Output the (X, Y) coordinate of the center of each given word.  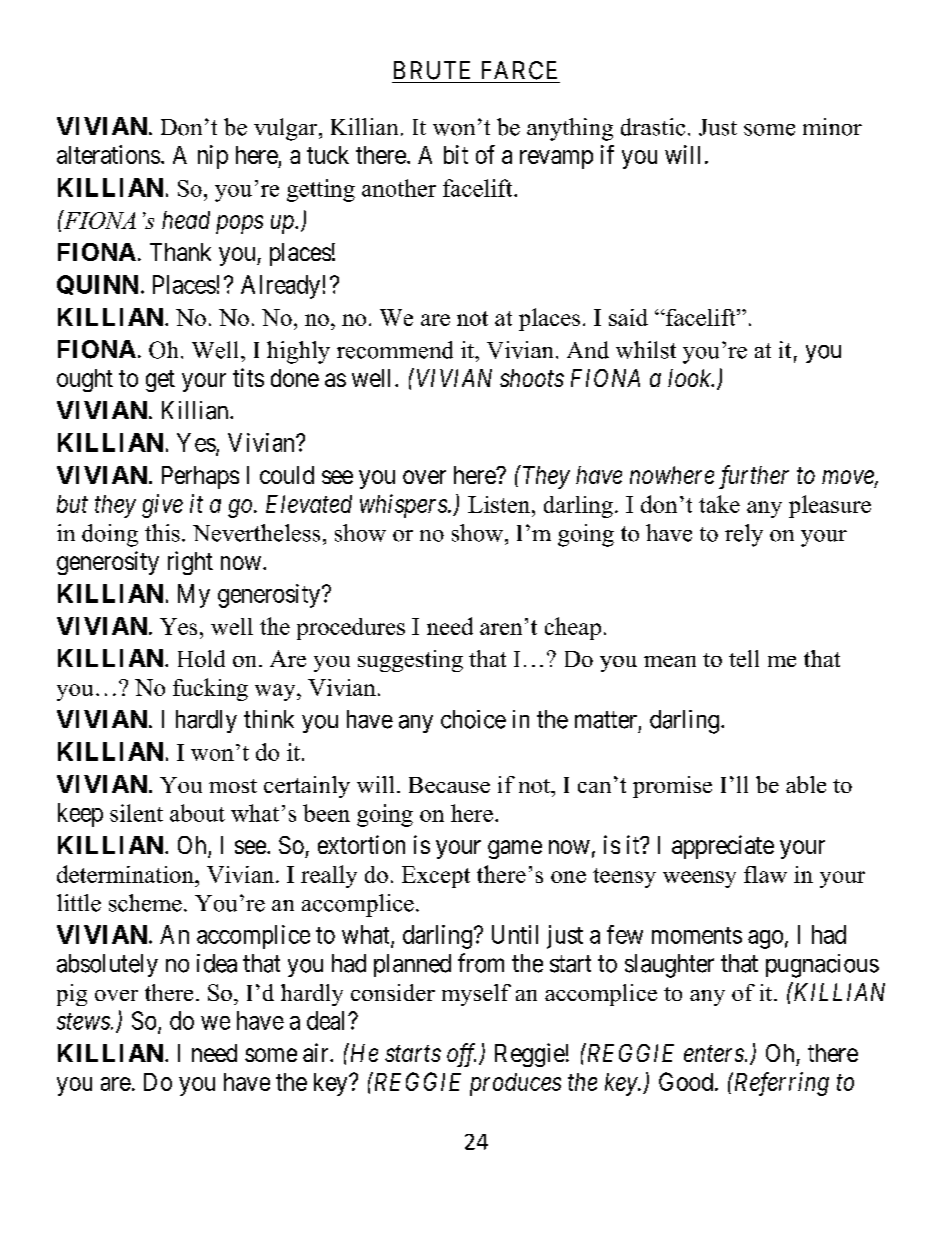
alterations (108, 154)
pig (72, 995)
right (190, 563)
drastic (653, 127)
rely (744, 535)
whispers (404, 506)
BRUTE (432, 70)
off (461, 1055)
